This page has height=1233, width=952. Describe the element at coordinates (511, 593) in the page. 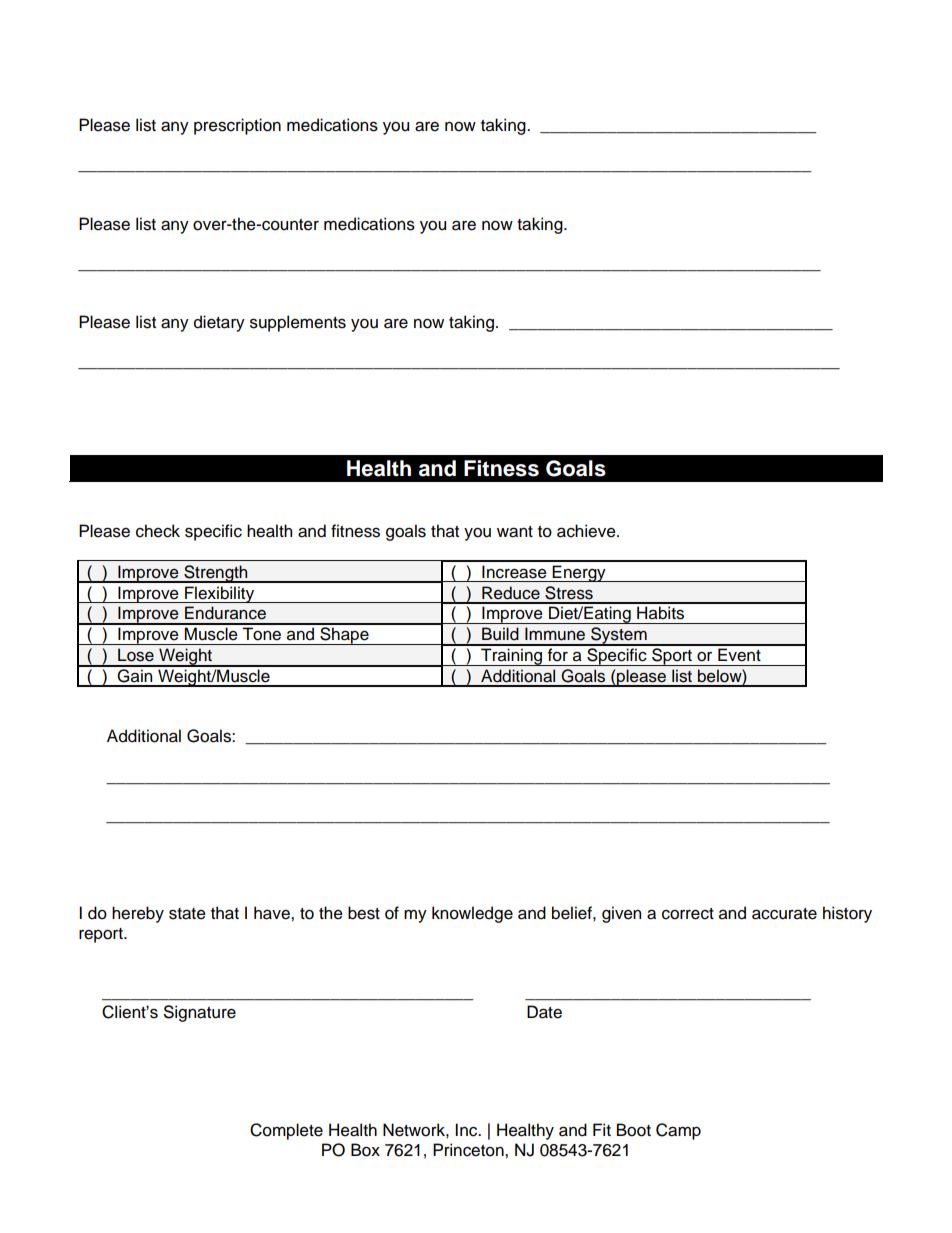

I see `Reduce` at that location.
